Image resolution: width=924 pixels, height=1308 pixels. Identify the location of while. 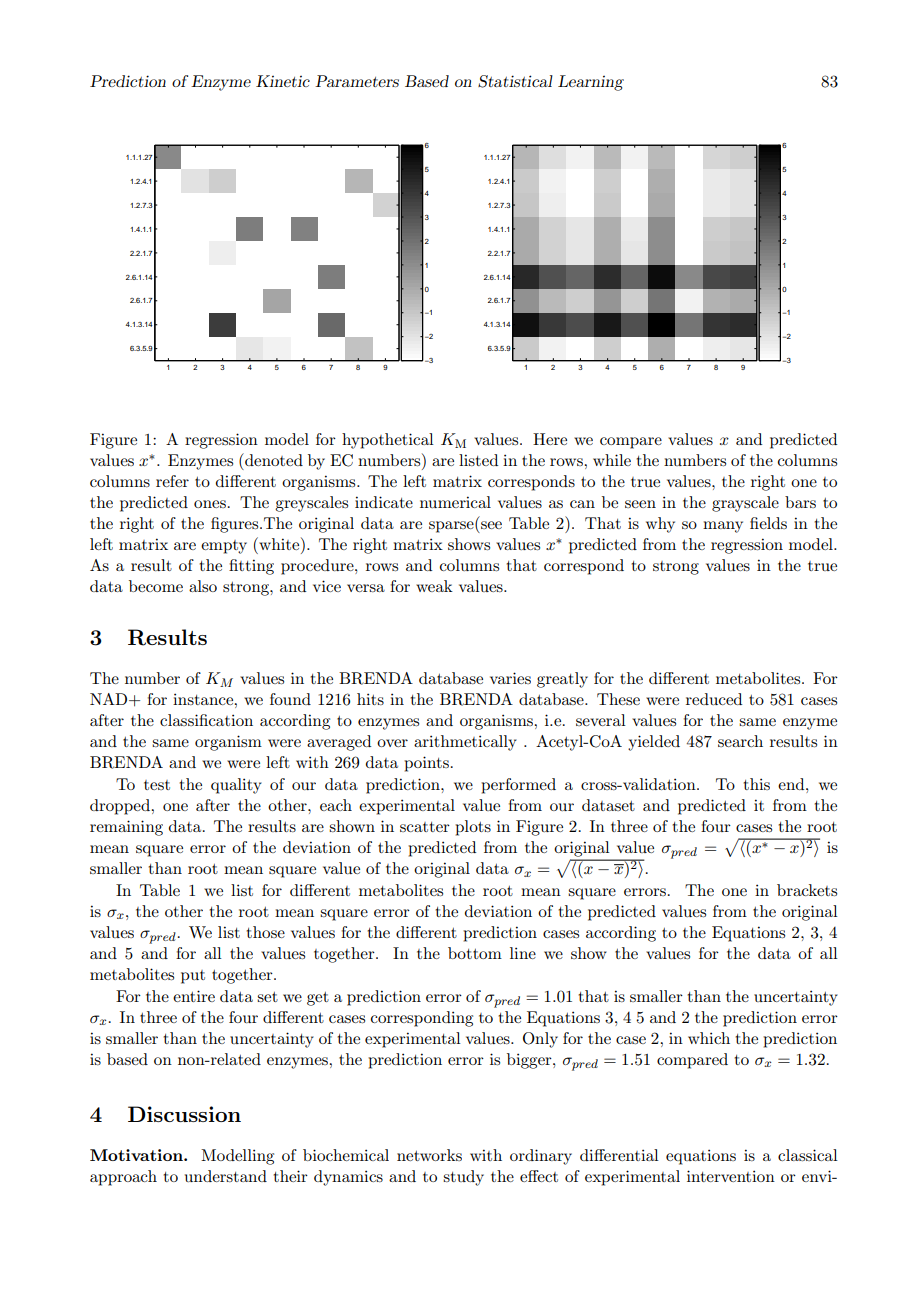
(612, 460).
